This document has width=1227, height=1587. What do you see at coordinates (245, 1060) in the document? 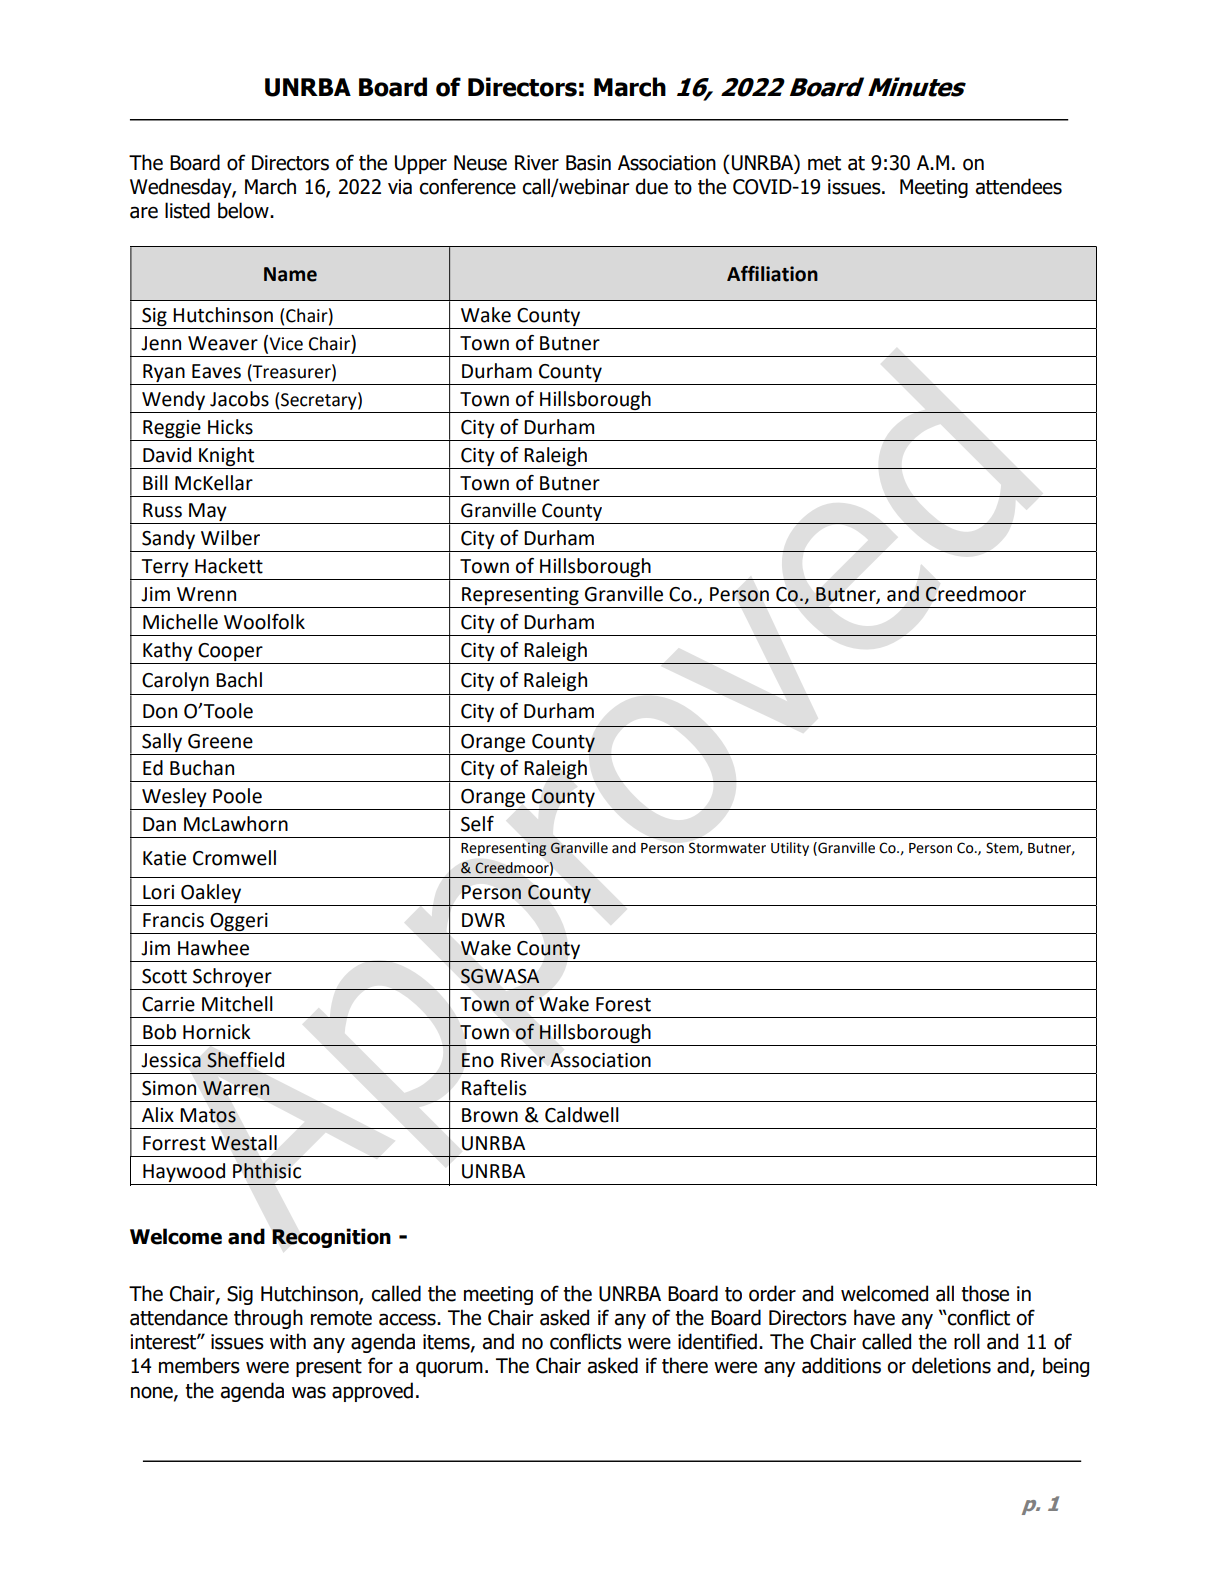
I see `Sheffield` at bounding box center [245, 1060].
